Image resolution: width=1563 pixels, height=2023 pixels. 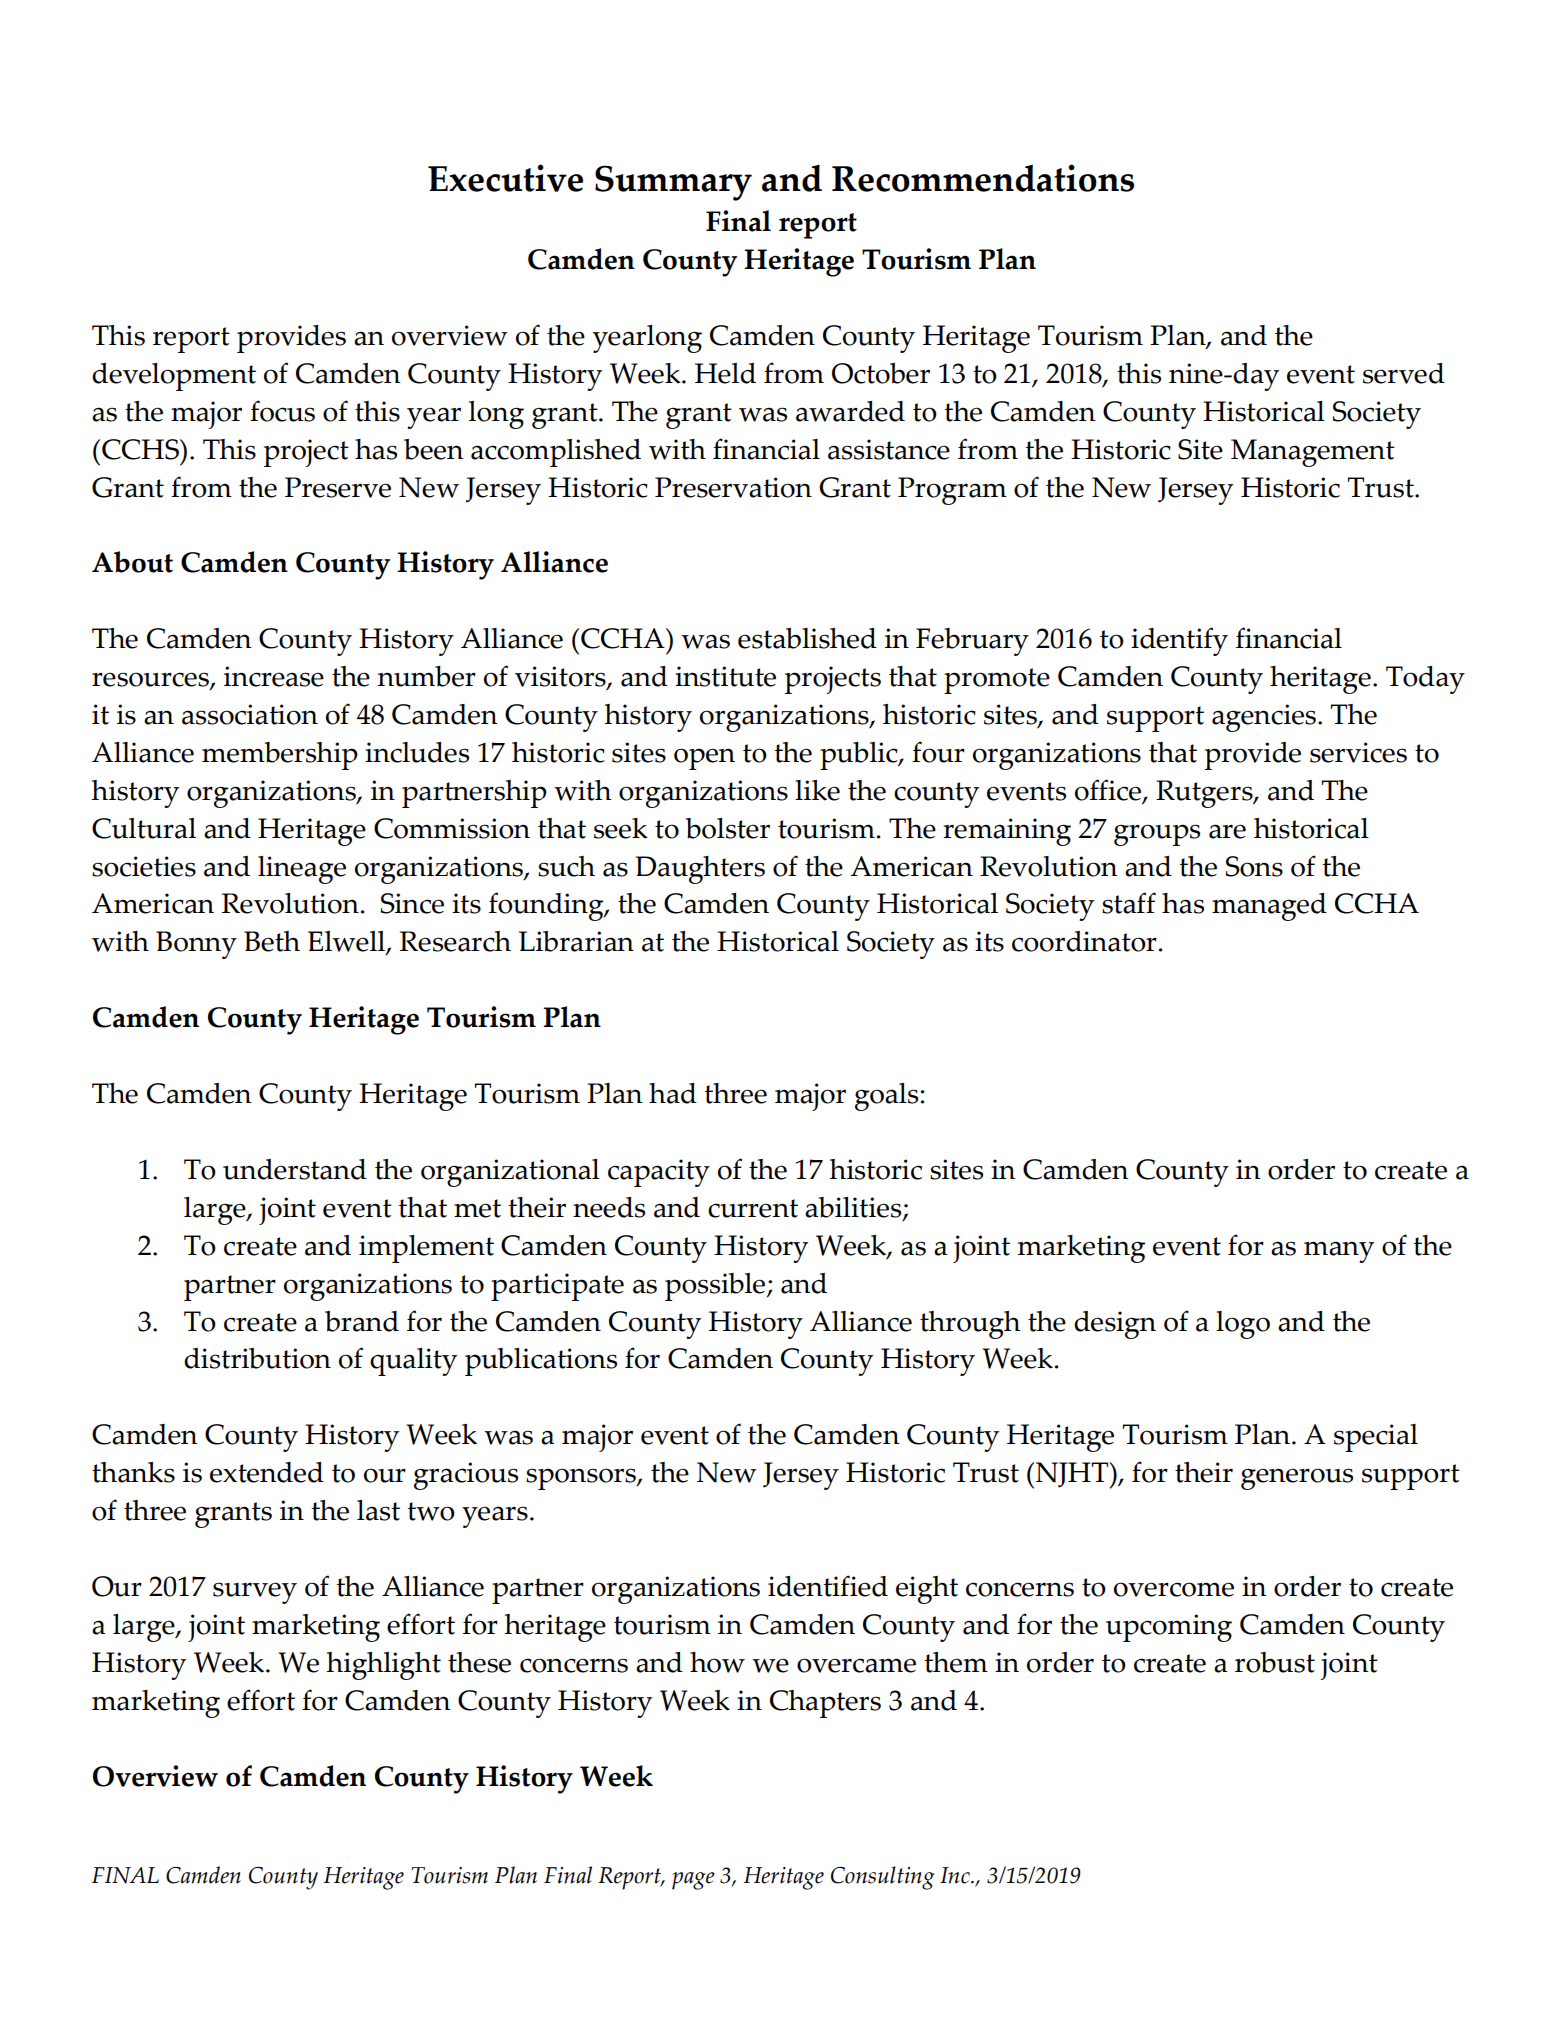 I want to click on Executive, so click(x=505, y=178).
